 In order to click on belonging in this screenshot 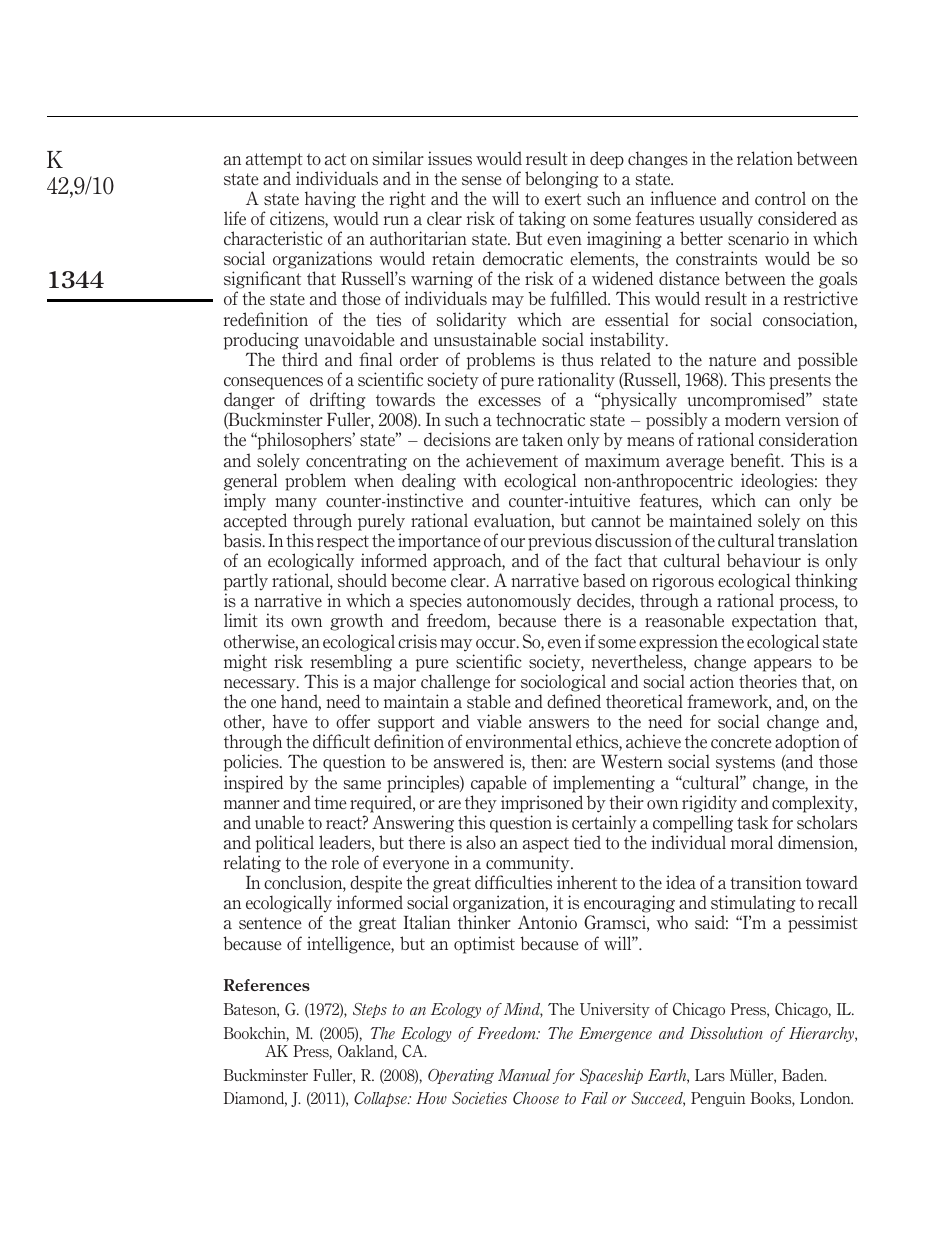, I will do `click(562, 180)`.
